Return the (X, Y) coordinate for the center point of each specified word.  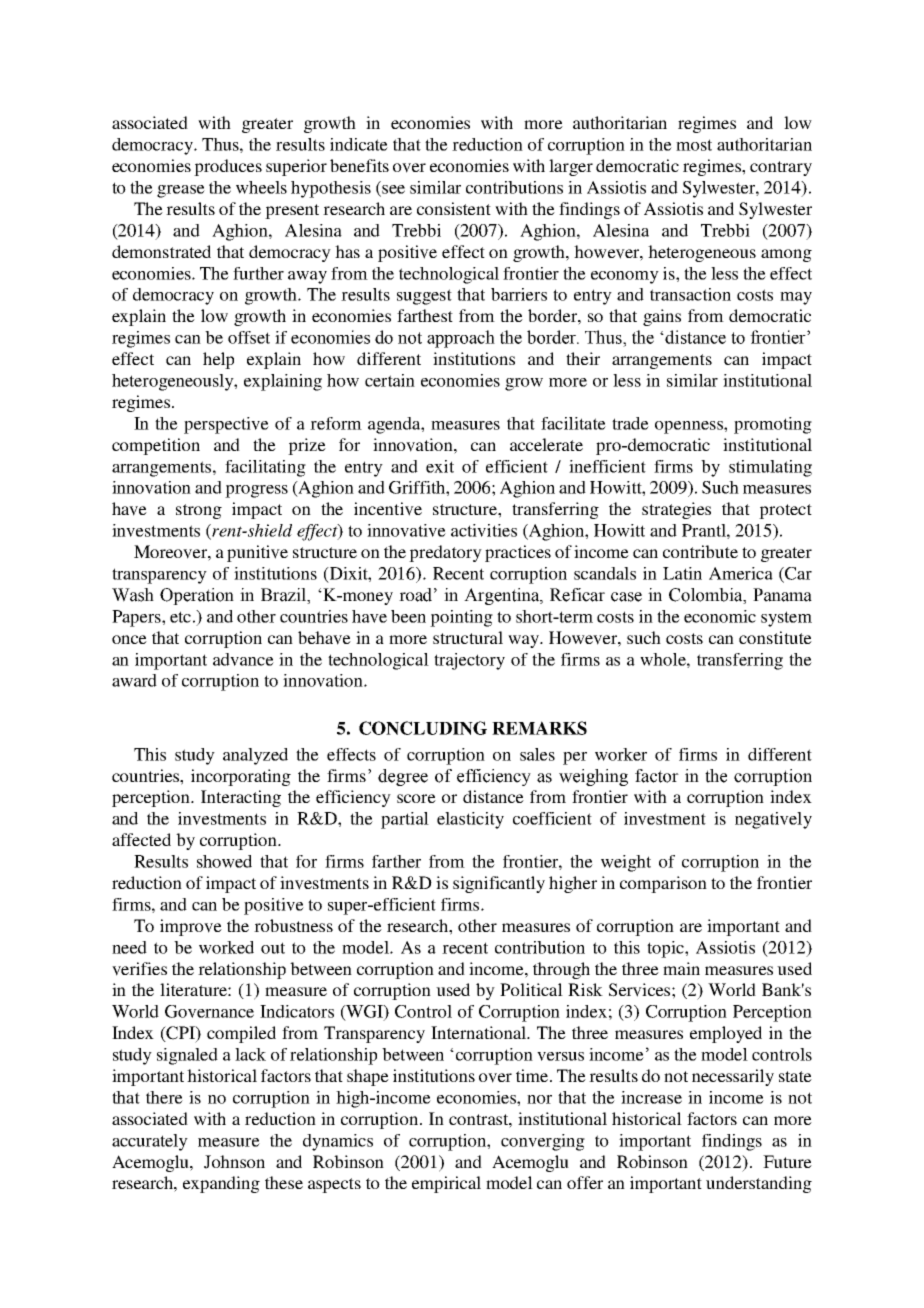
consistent (454, 208)
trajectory (469, 661)
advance (243, 659)
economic (720, 616)
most (694, 145)
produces (228, 167)
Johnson (234, 1162)
